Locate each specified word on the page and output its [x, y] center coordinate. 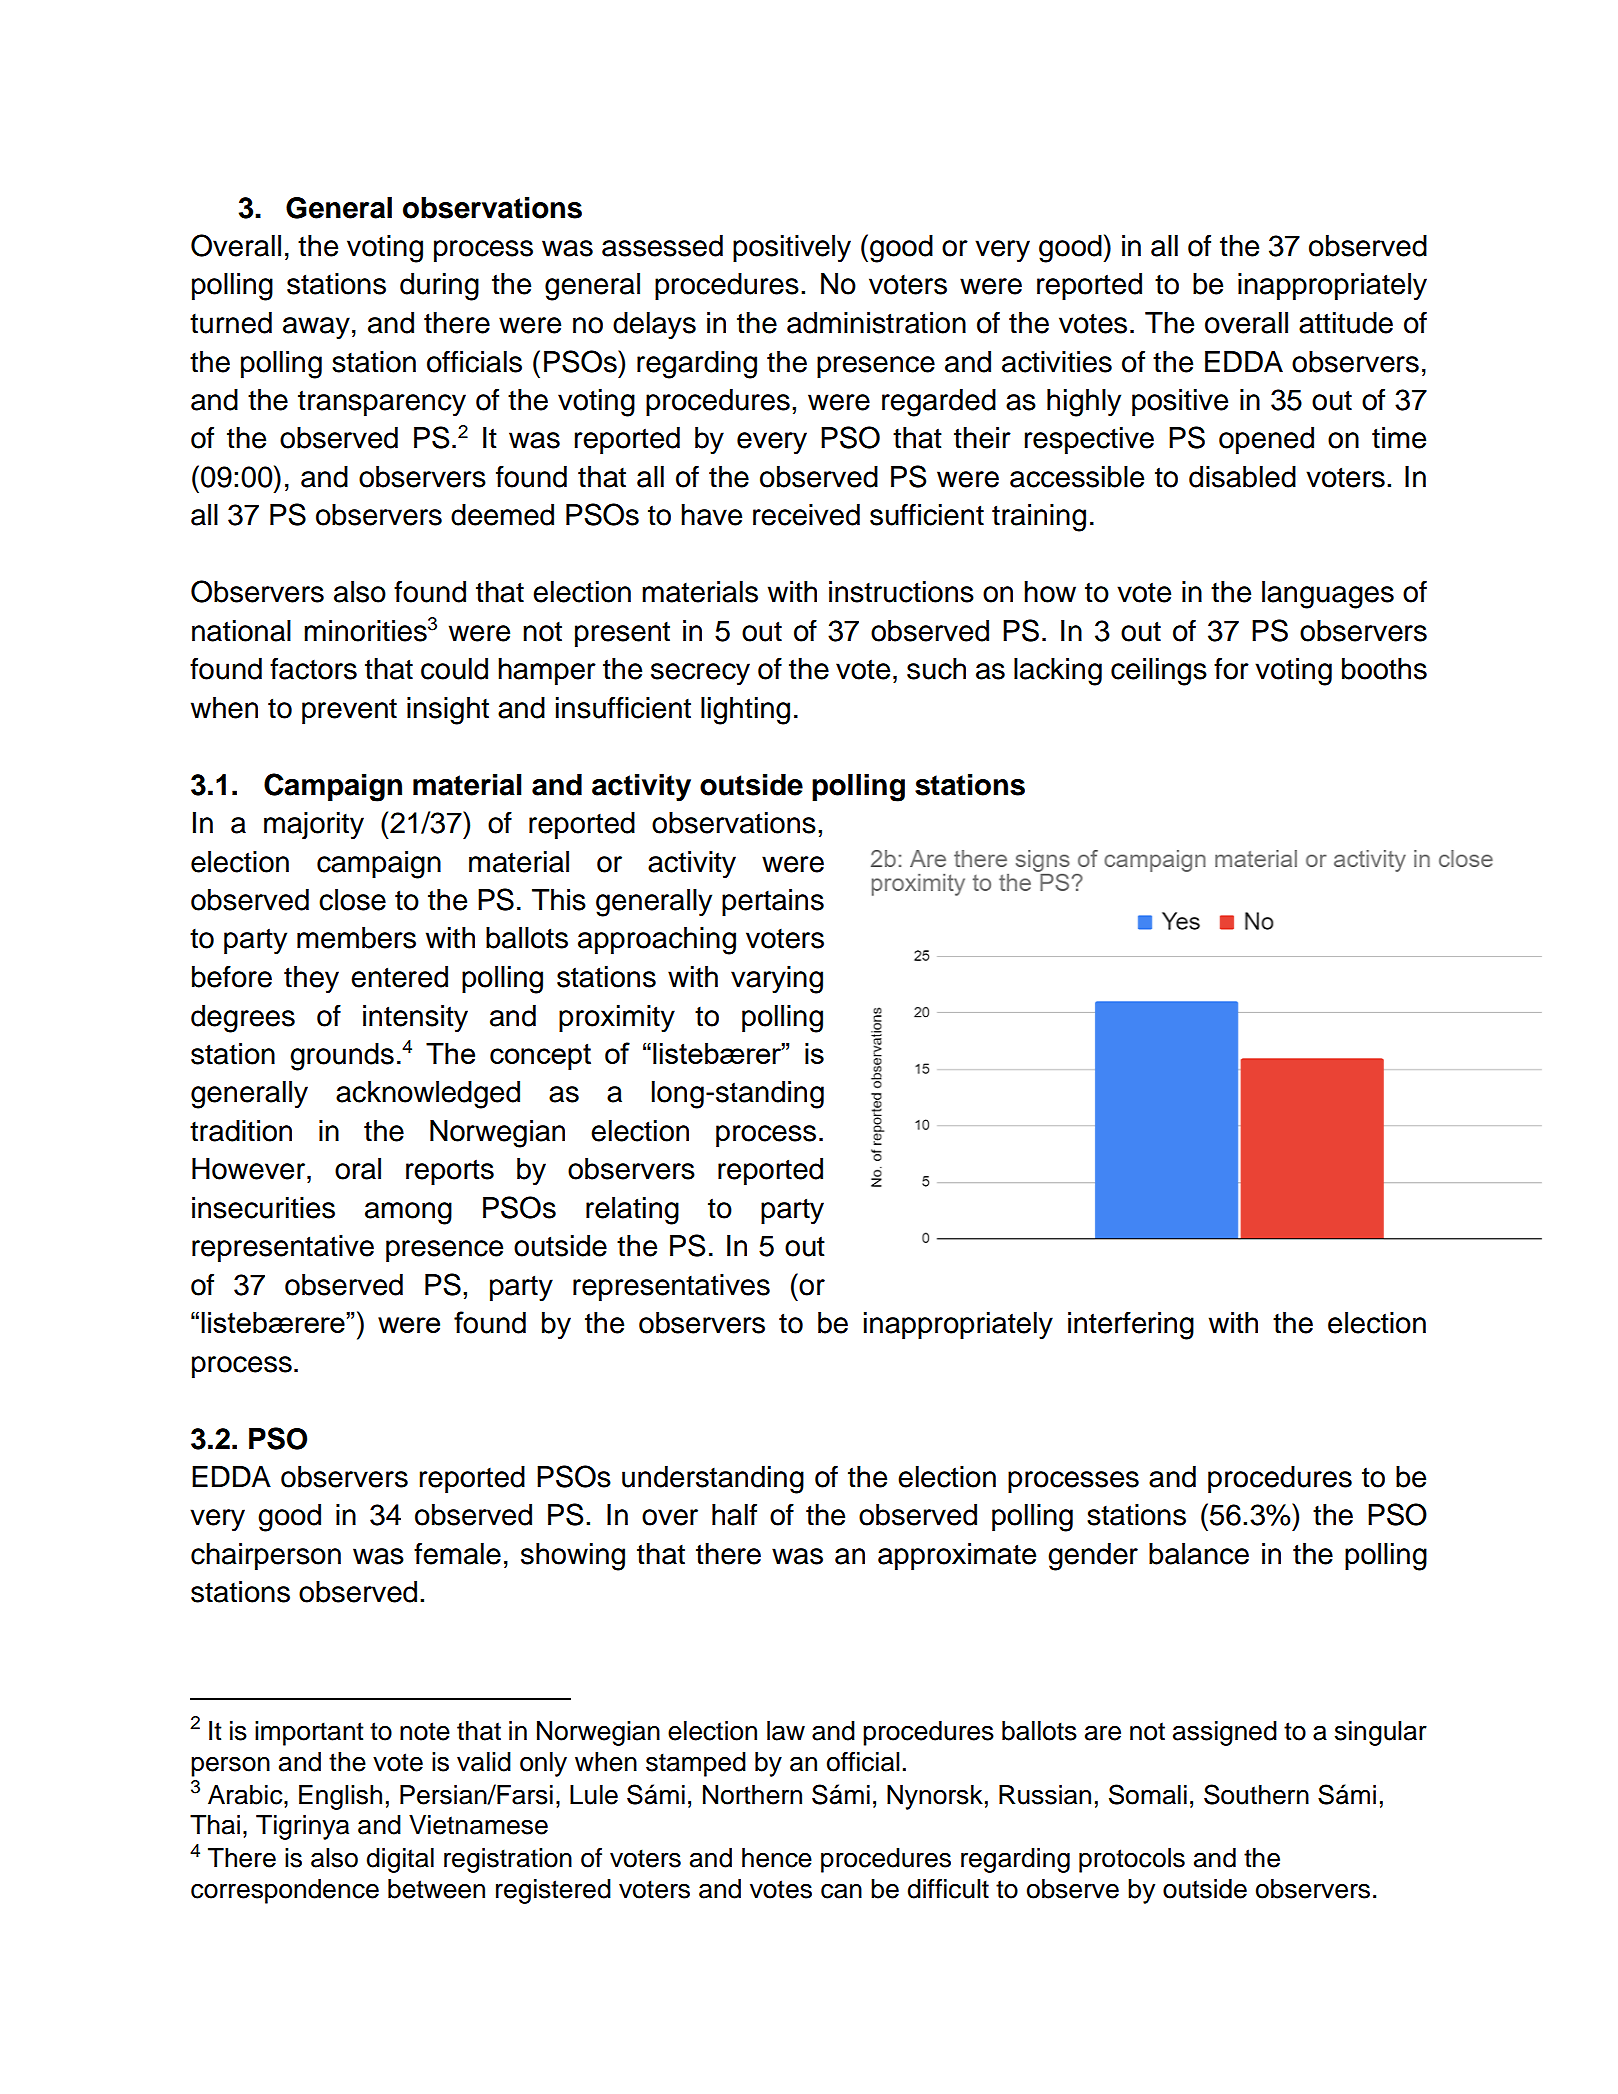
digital [400, 1860]
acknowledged [428, 1095]
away [316, 328]
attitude [1346, 323]
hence [777, 1858]
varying [777, 980]
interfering [1131, 1325]
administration [876, 323]
